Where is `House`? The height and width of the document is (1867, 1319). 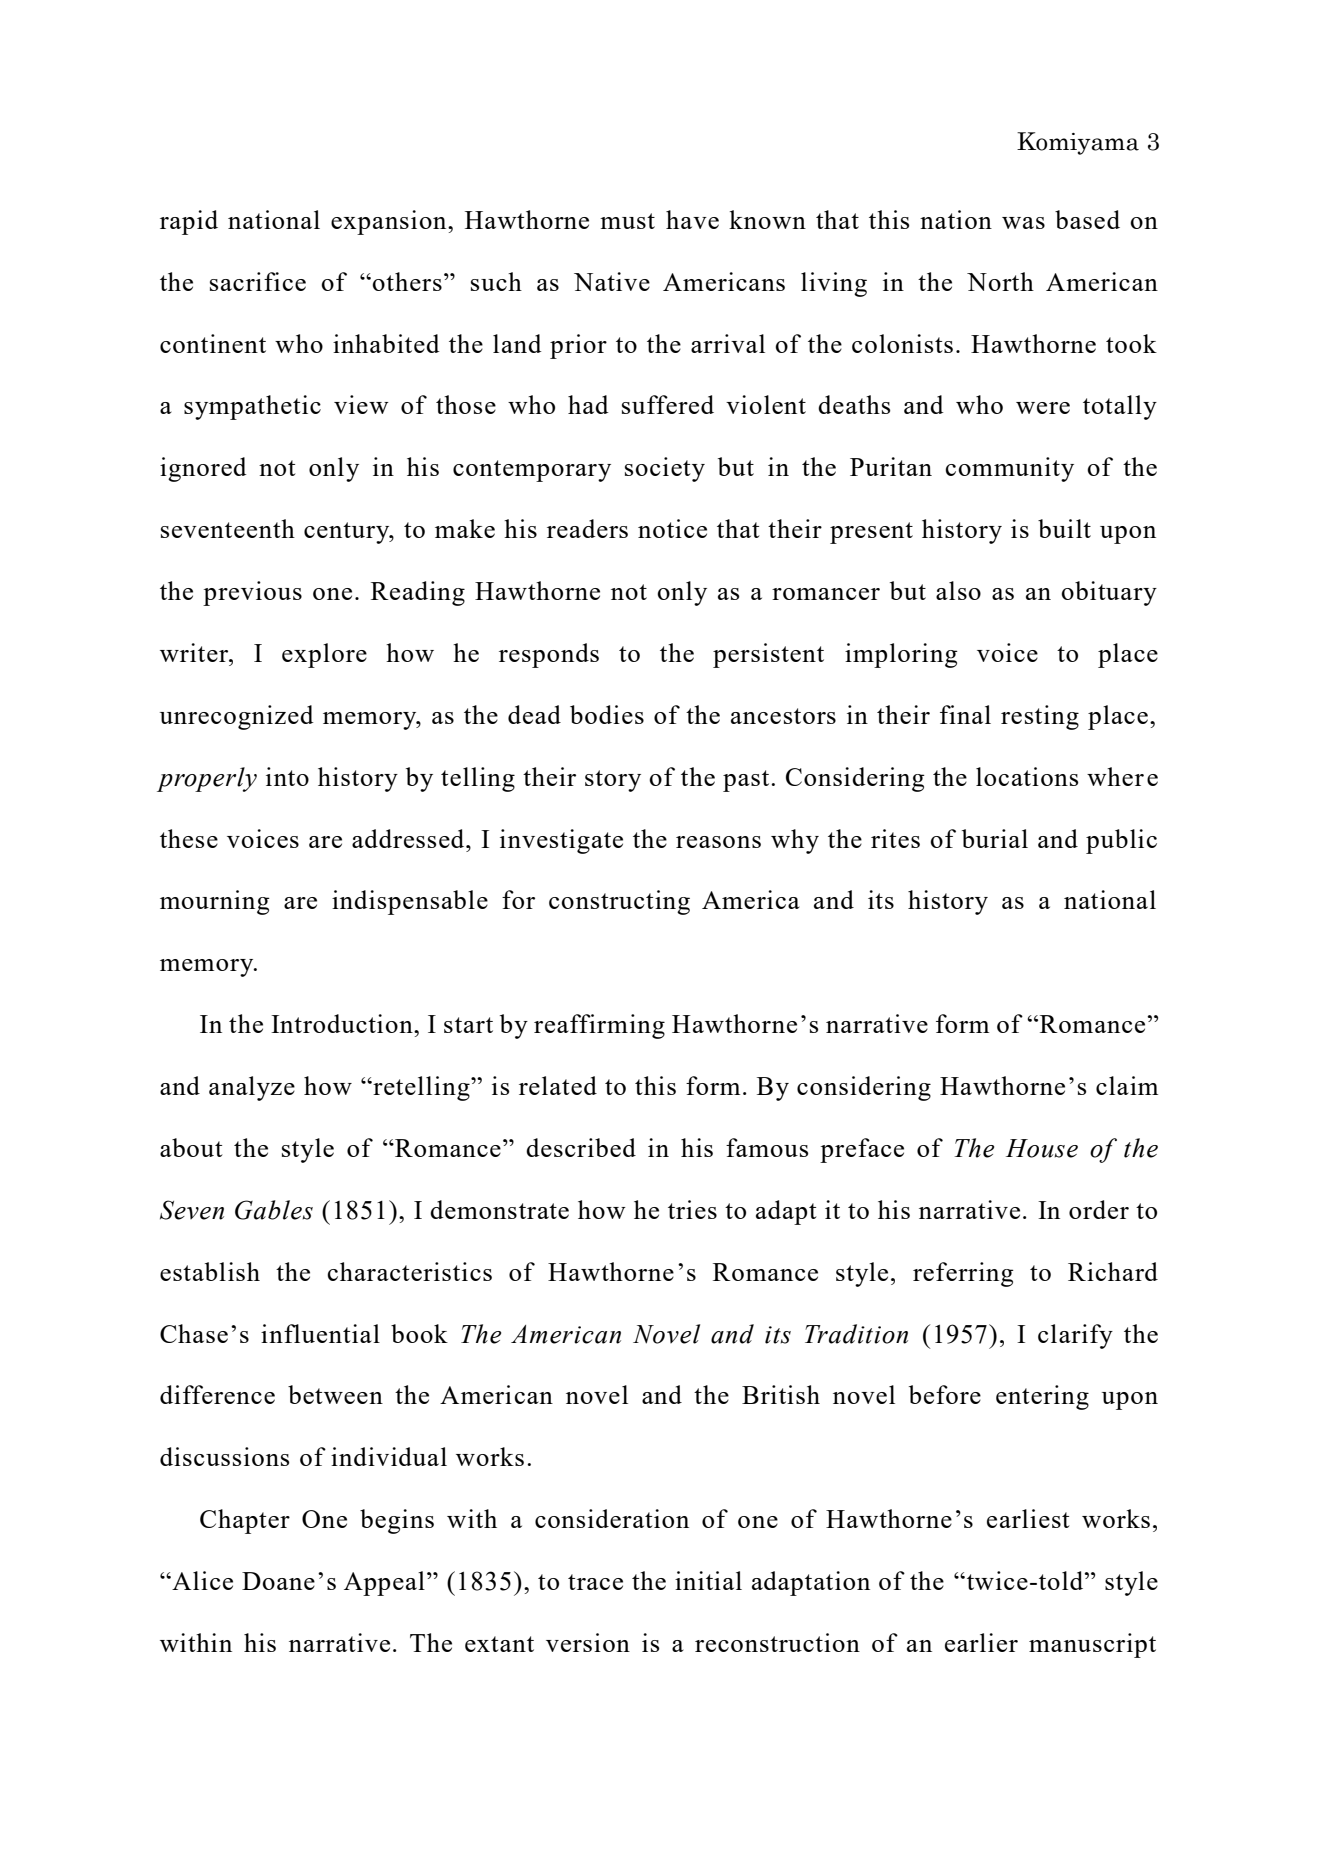 House is located at coordinates (1042, 1148).
